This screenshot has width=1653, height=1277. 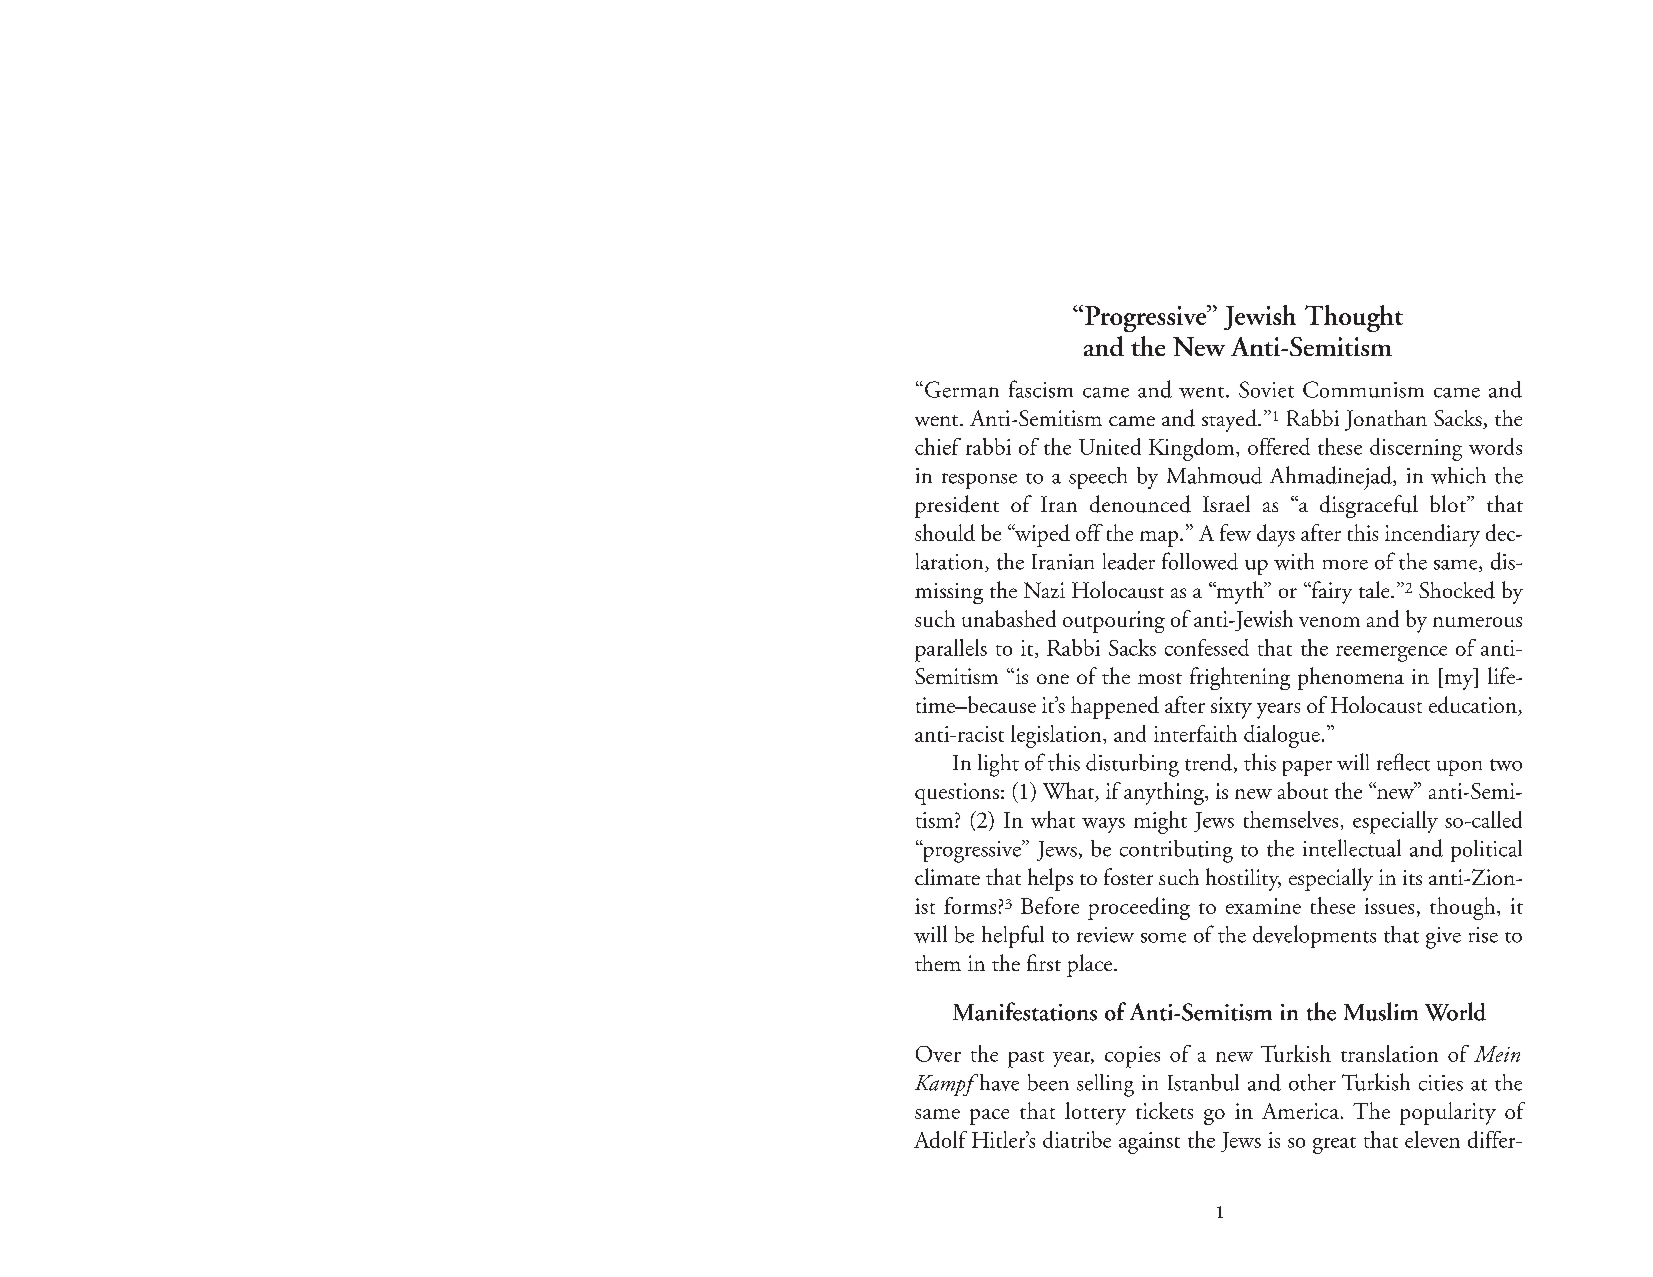 I want to click on Jonathan, so click(x=1386, y=420).
